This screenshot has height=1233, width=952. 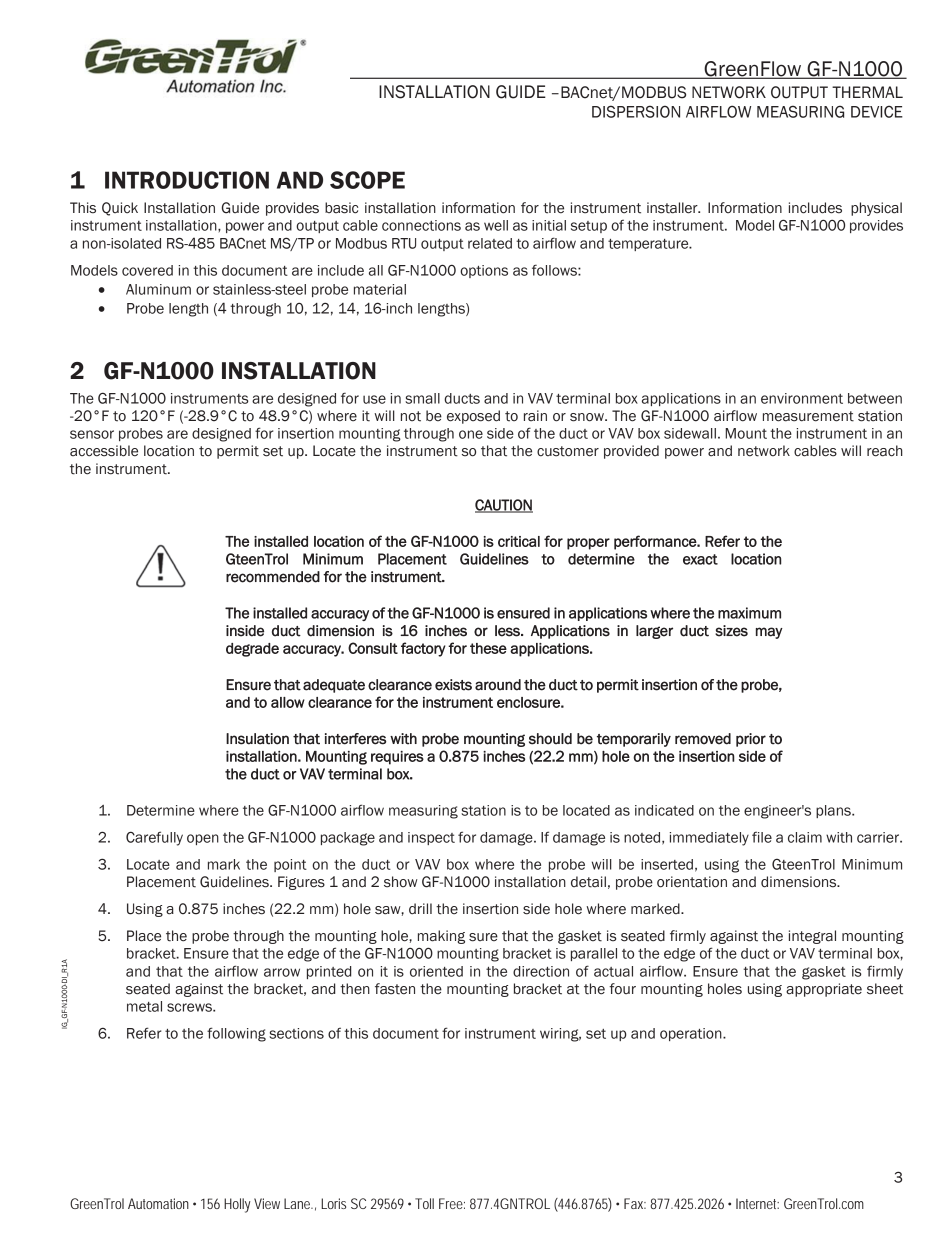 I want to click on Automation, so click(x=158, y=1203).
